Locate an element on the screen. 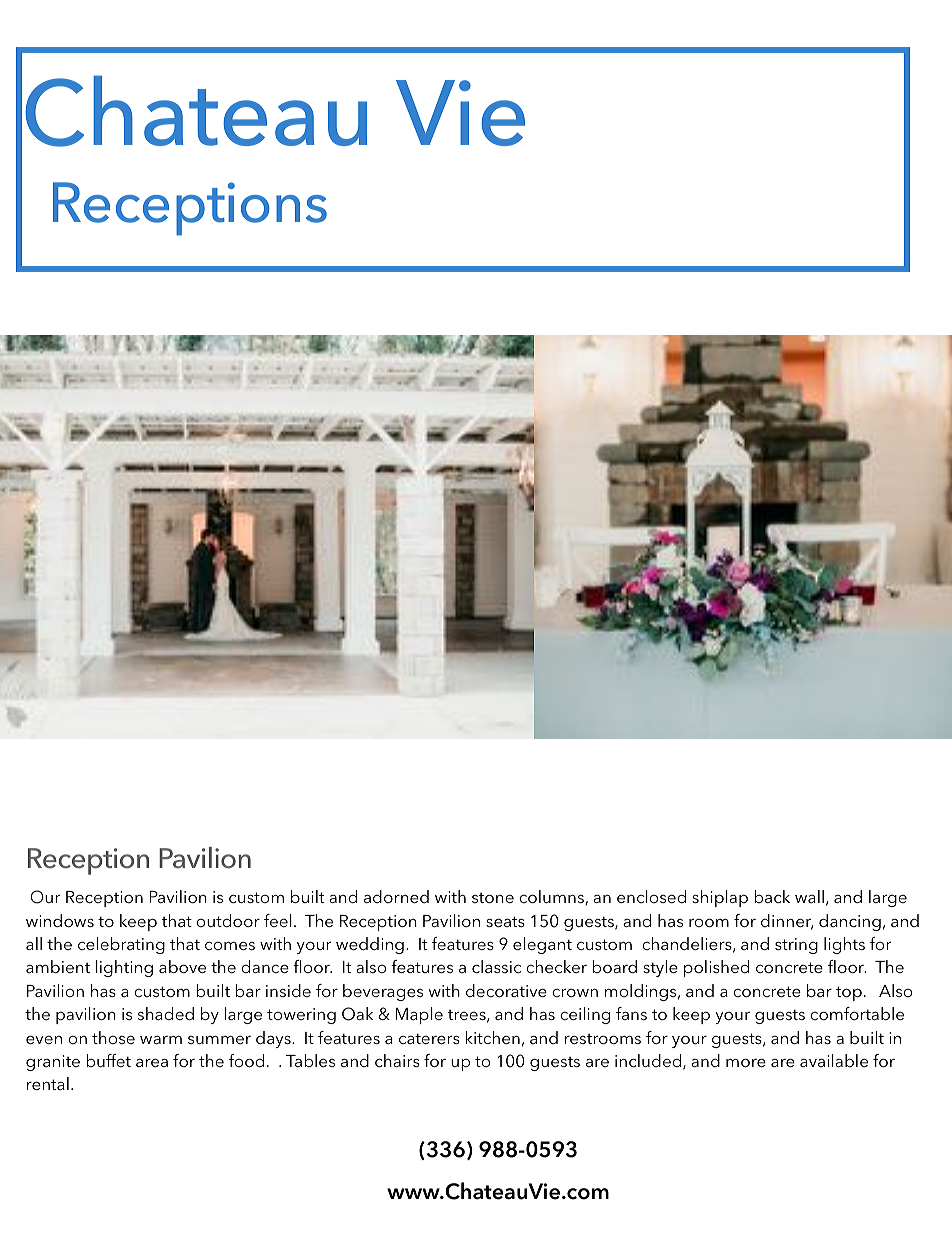  rental is located at coordinates (48, 1083).
